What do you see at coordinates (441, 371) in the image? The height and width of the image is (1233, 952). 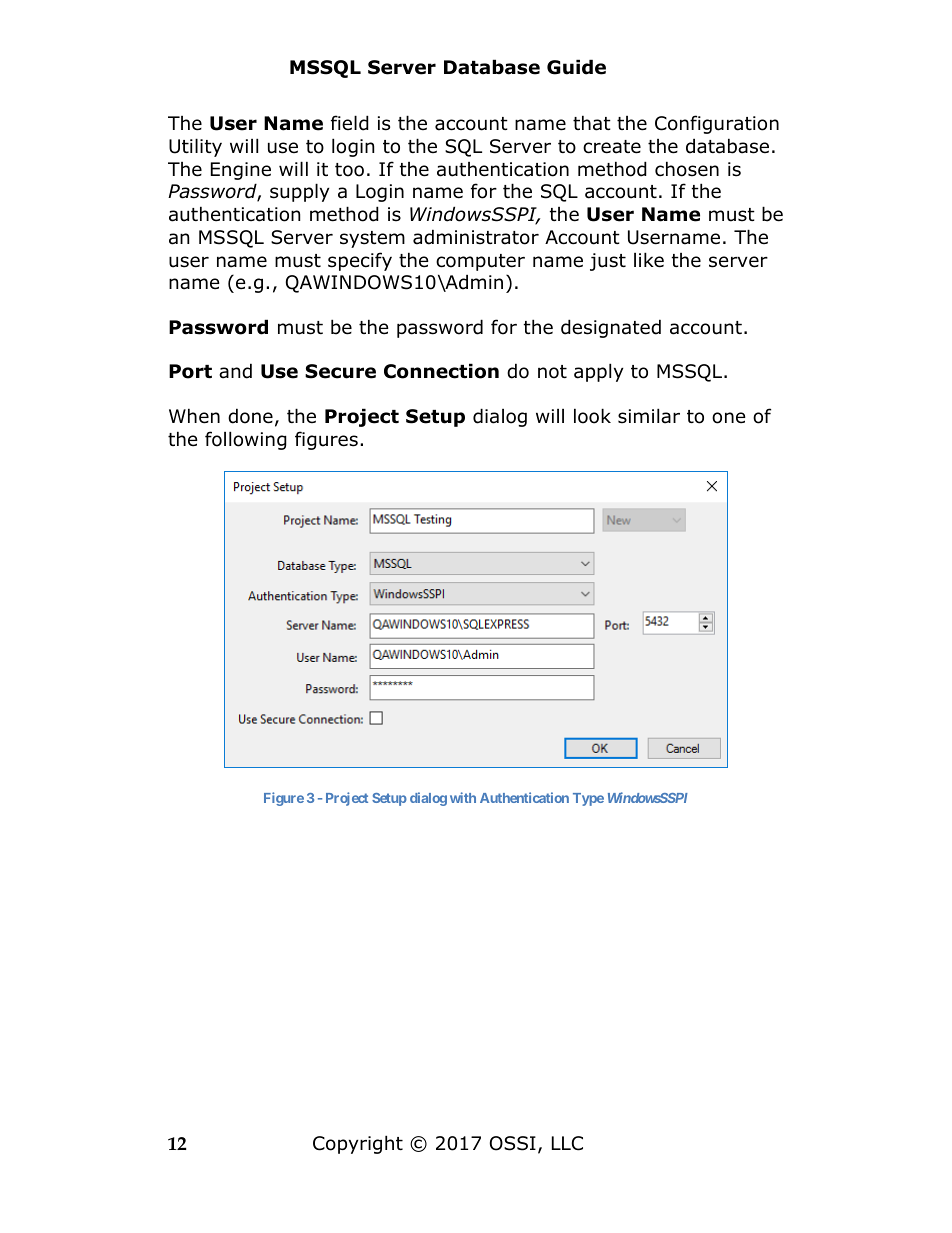 I see `Connection` at bounding box center [441, 371].
